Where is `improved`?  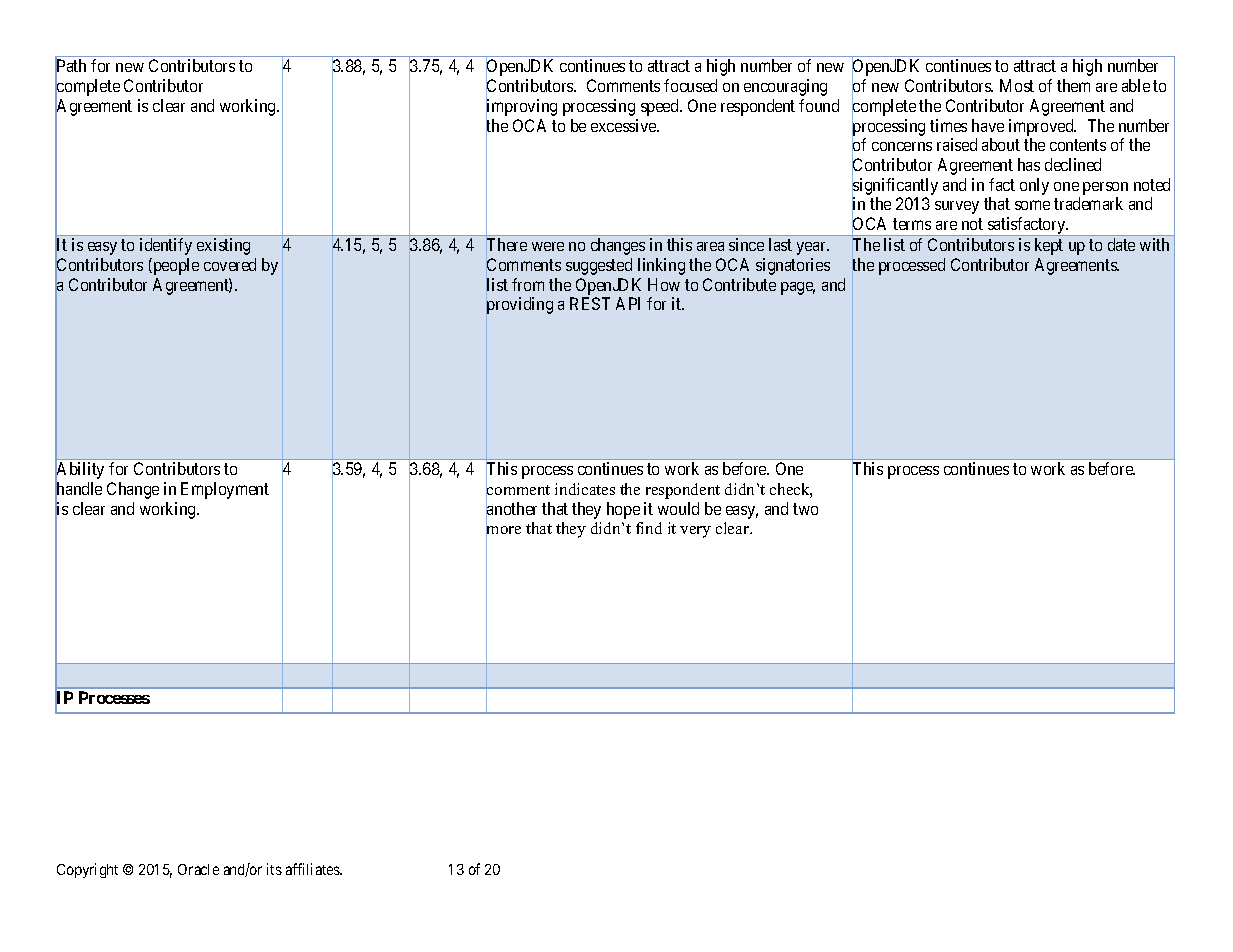 improved is located at coordinates (1042, 127).
